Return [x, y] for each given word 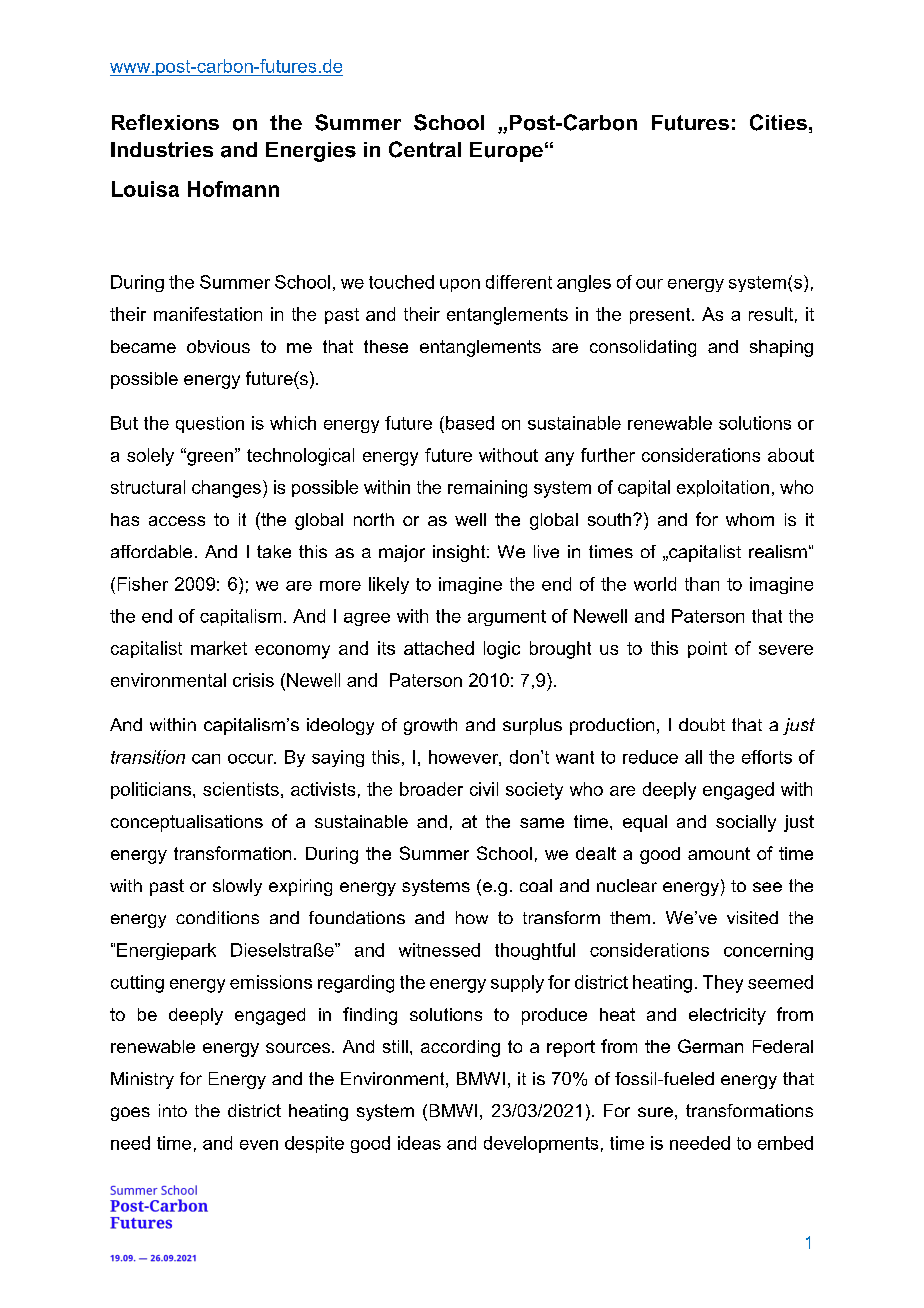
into [173, 1110]
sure [655, 1112]
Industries [162, 149]
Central [425, 149]
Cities [778, 122]
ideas [419, 1143]
